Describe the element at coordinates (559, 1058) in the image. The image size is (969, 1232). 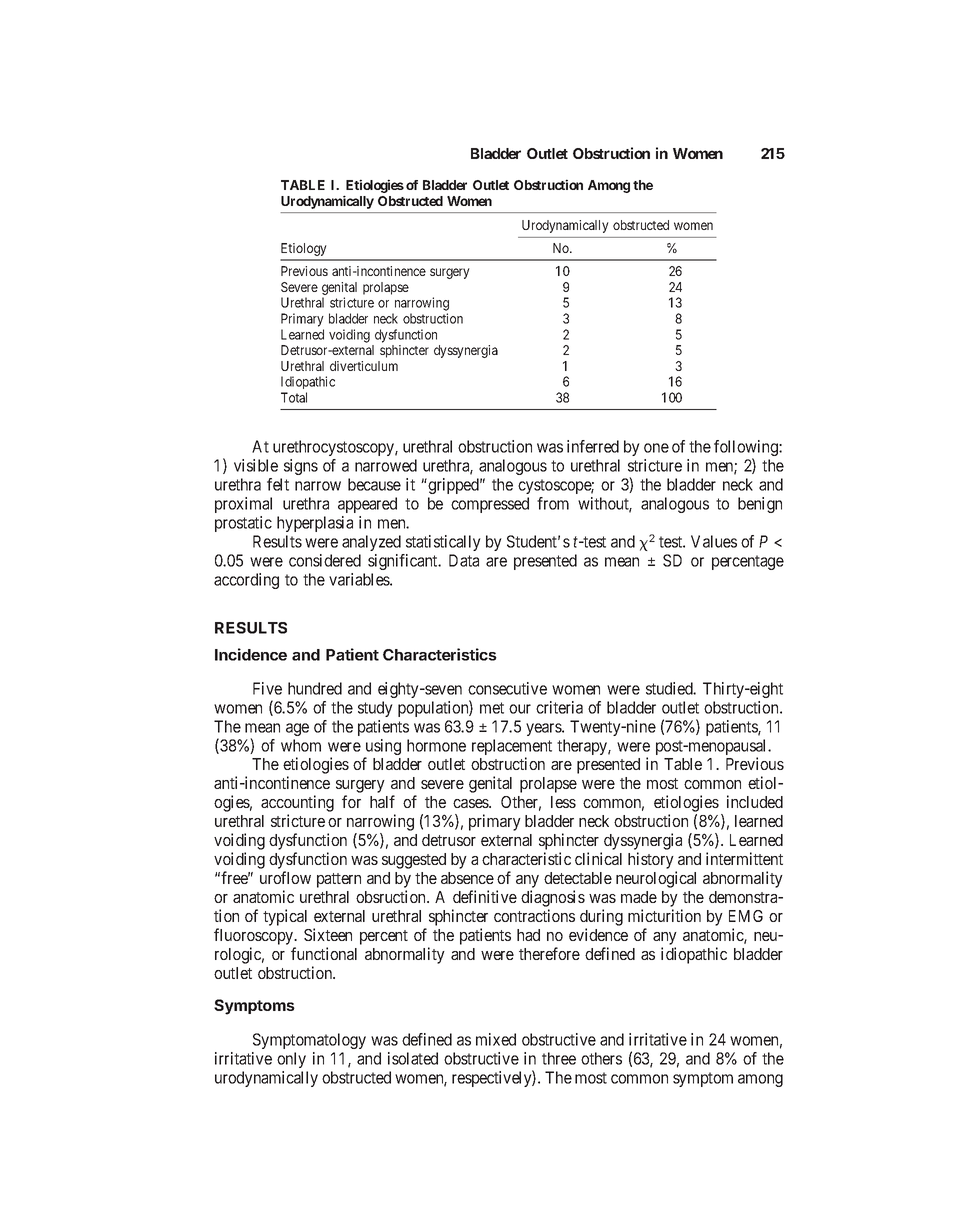
I see `three` at that location.
